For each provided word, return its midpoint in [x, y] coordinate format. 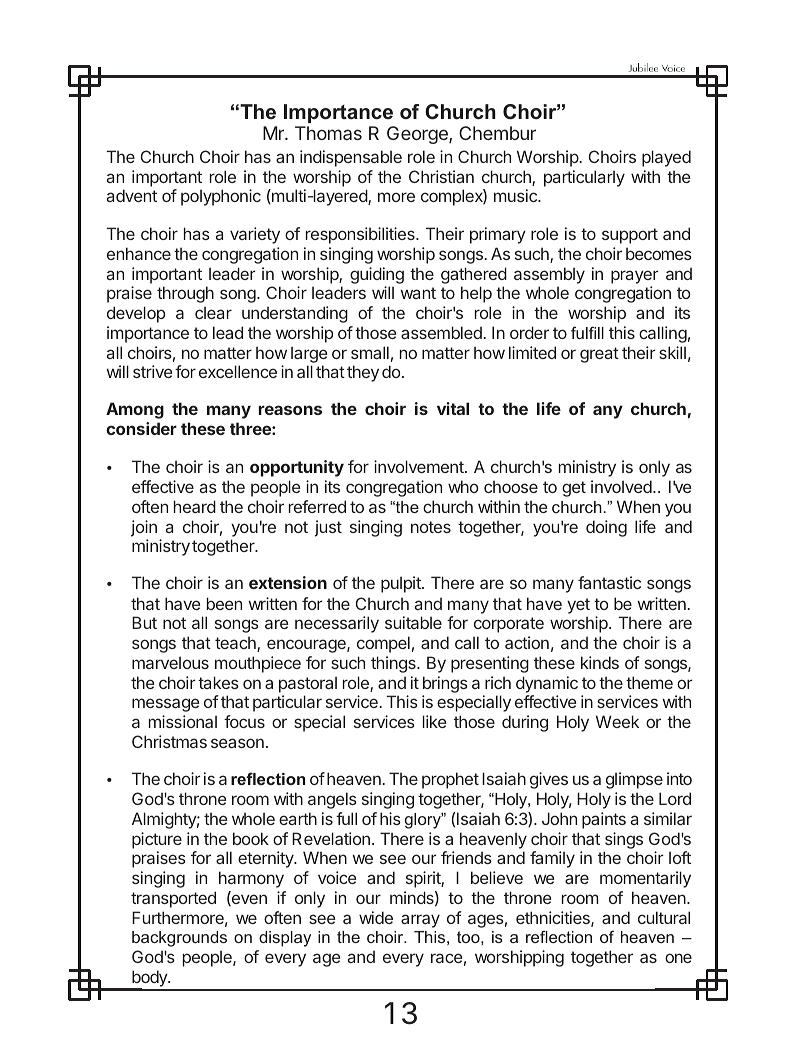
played [666, 158]
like [434, 721]
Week [617, 721]
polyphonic [221, 197]
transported [173, 899]
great [599, 355]
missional [183, 721]
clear [213, 312]
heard [195, 506]
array [420, 921]
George [418, 135]
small [370, 352]
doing [606, 528]
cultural [664, 917]
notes [431, 527]
